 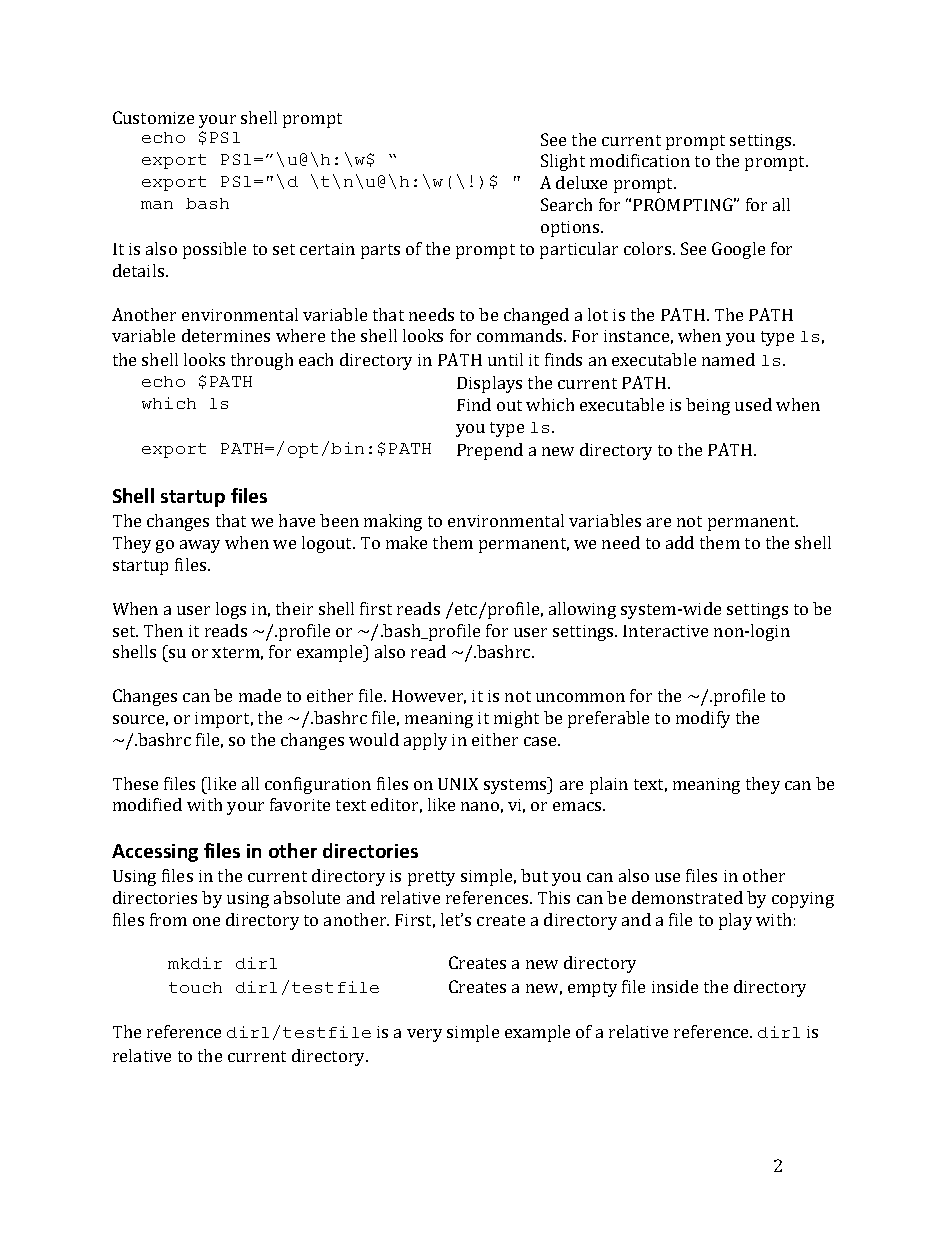 What do you see at coordinates (563, 162) in the page?
I see `Slight` at bounding box center [563, 162].
